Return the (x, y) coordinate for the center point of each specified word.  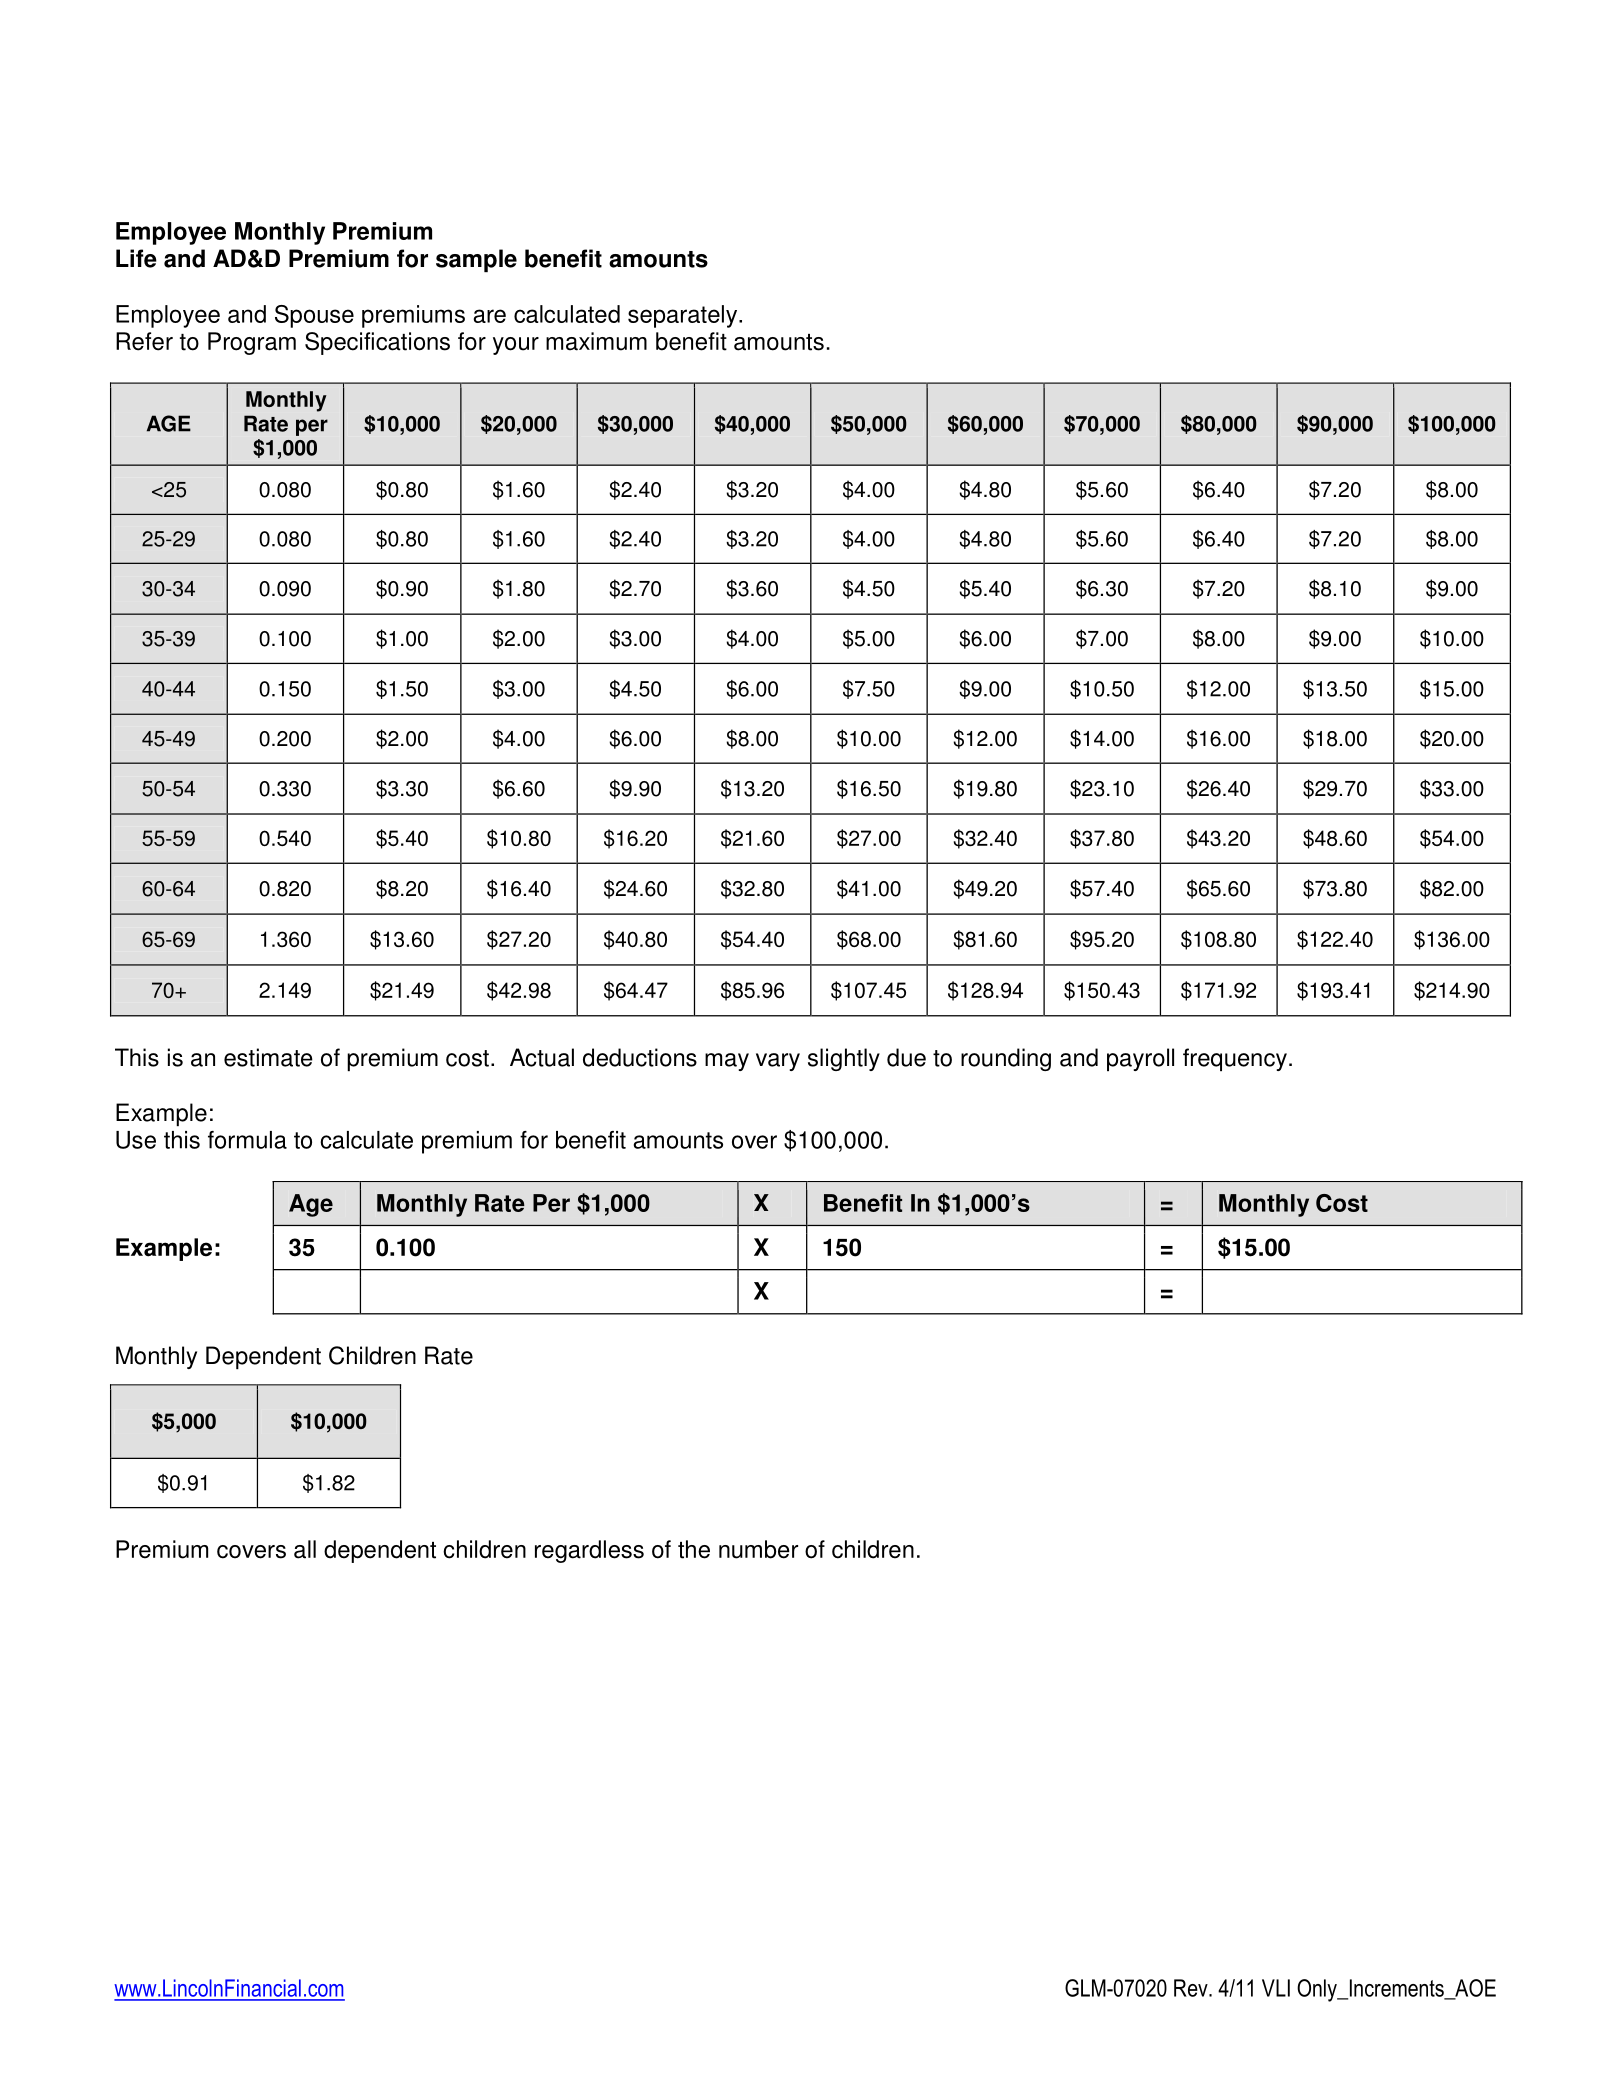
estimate (268, 1057)
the (694, 1549)
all (305, 1549)
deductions (640, 1057)
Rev (1192, 1988)
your (516, 346)
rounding (1006, 1059)
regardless (589, 1551)
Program (252, 343)
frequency (1235, 1059)
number (758, 1549)
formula (247, 1140)
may (727, 1062)
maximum (596, 341)
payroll (1140, 1059)
